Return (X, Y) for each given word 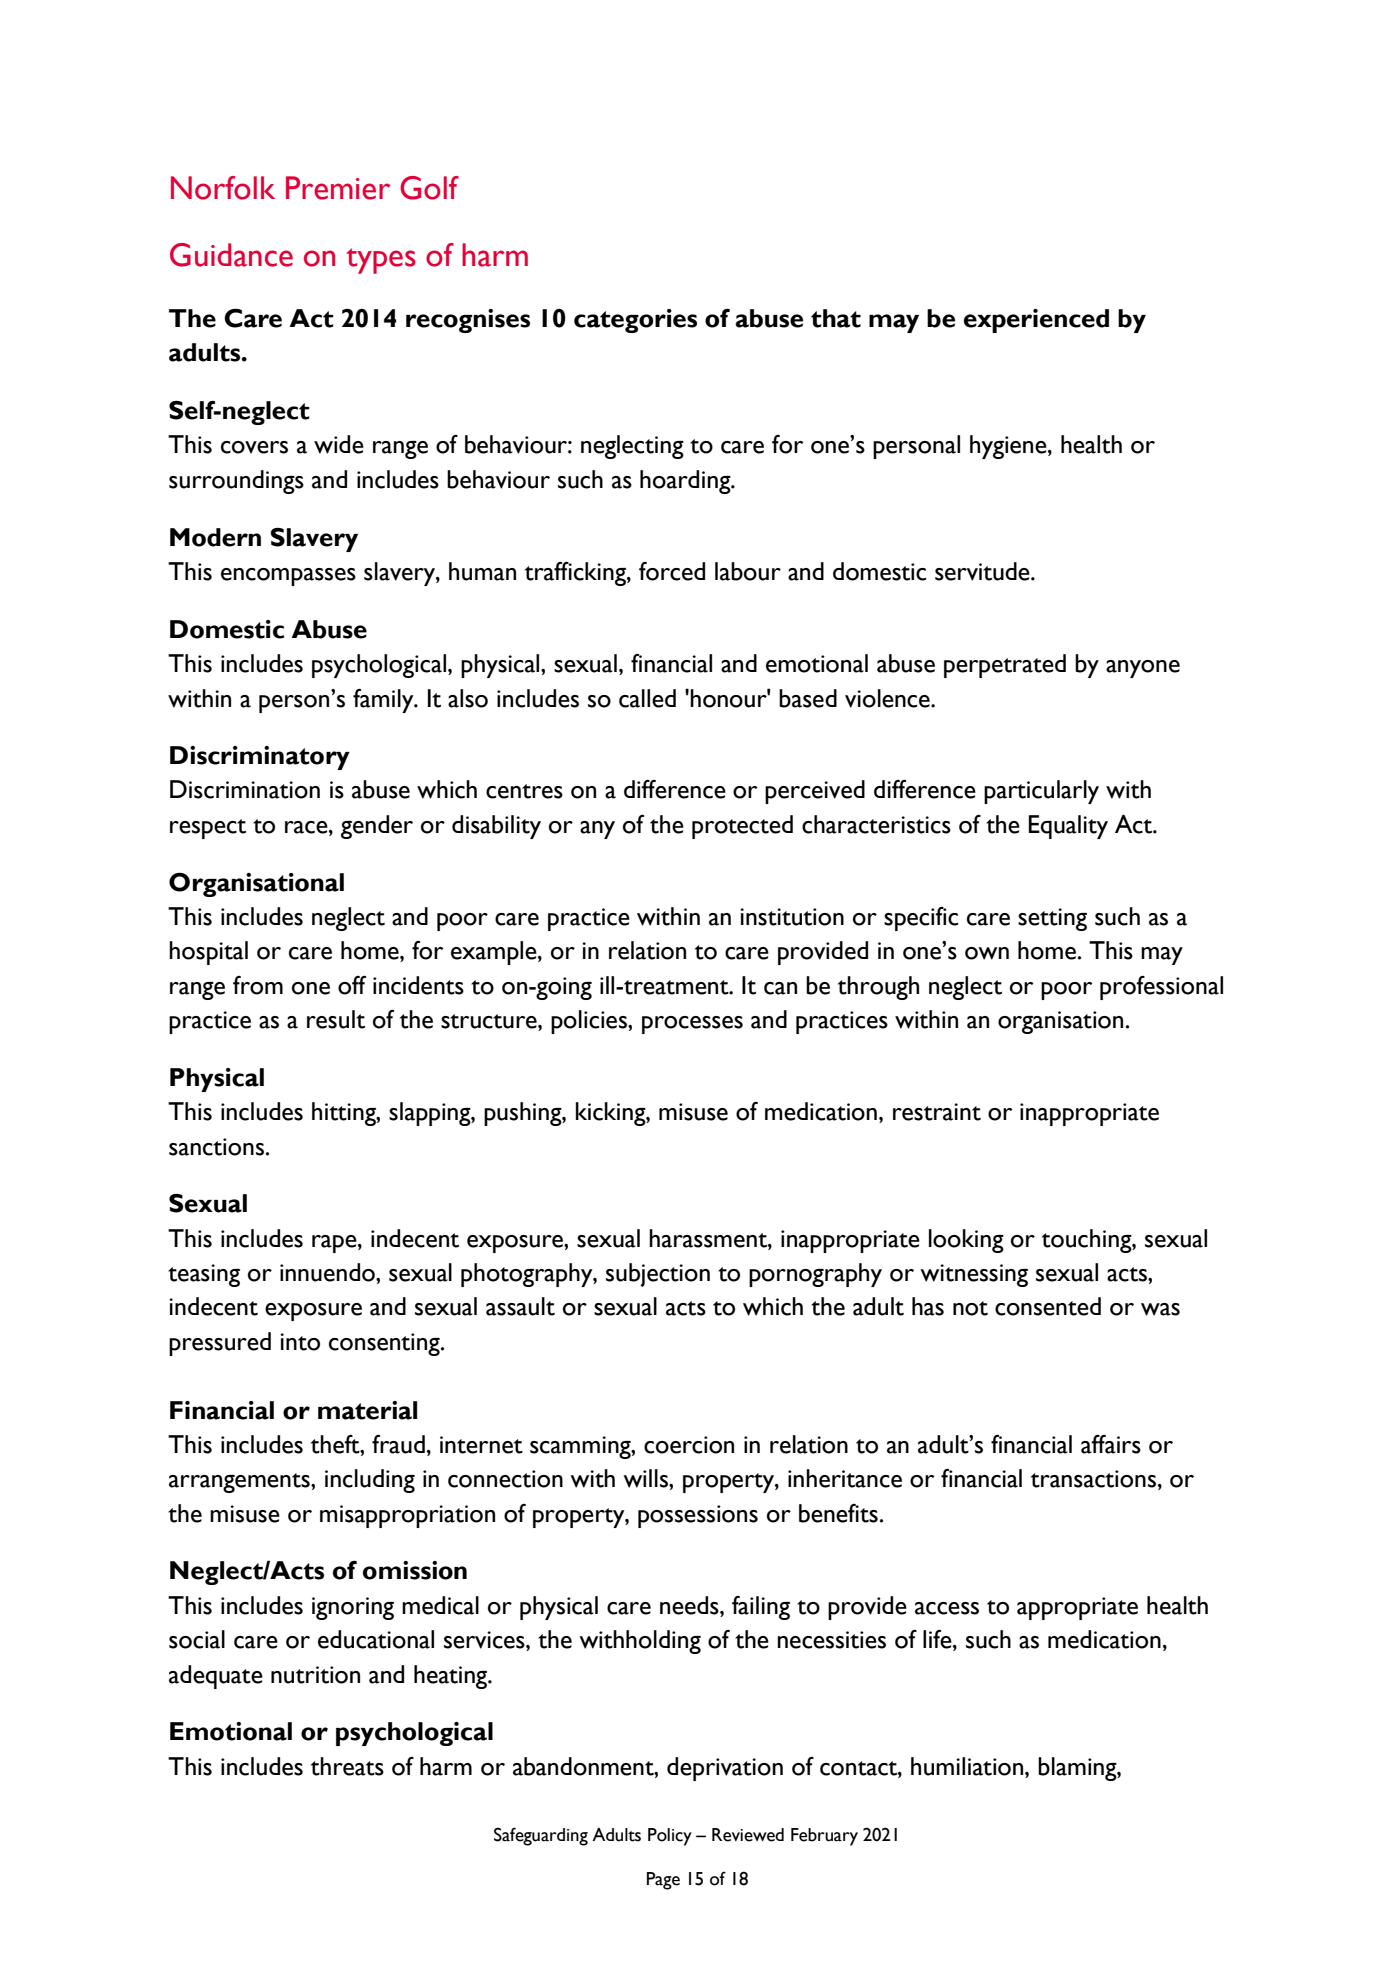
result (336, 1019)
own (987, 953)
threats (347, 1766)
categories (635, 321)
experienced (1036, 321)
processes (692, 1025)
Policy (670, 1837)
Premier (338, 188)
